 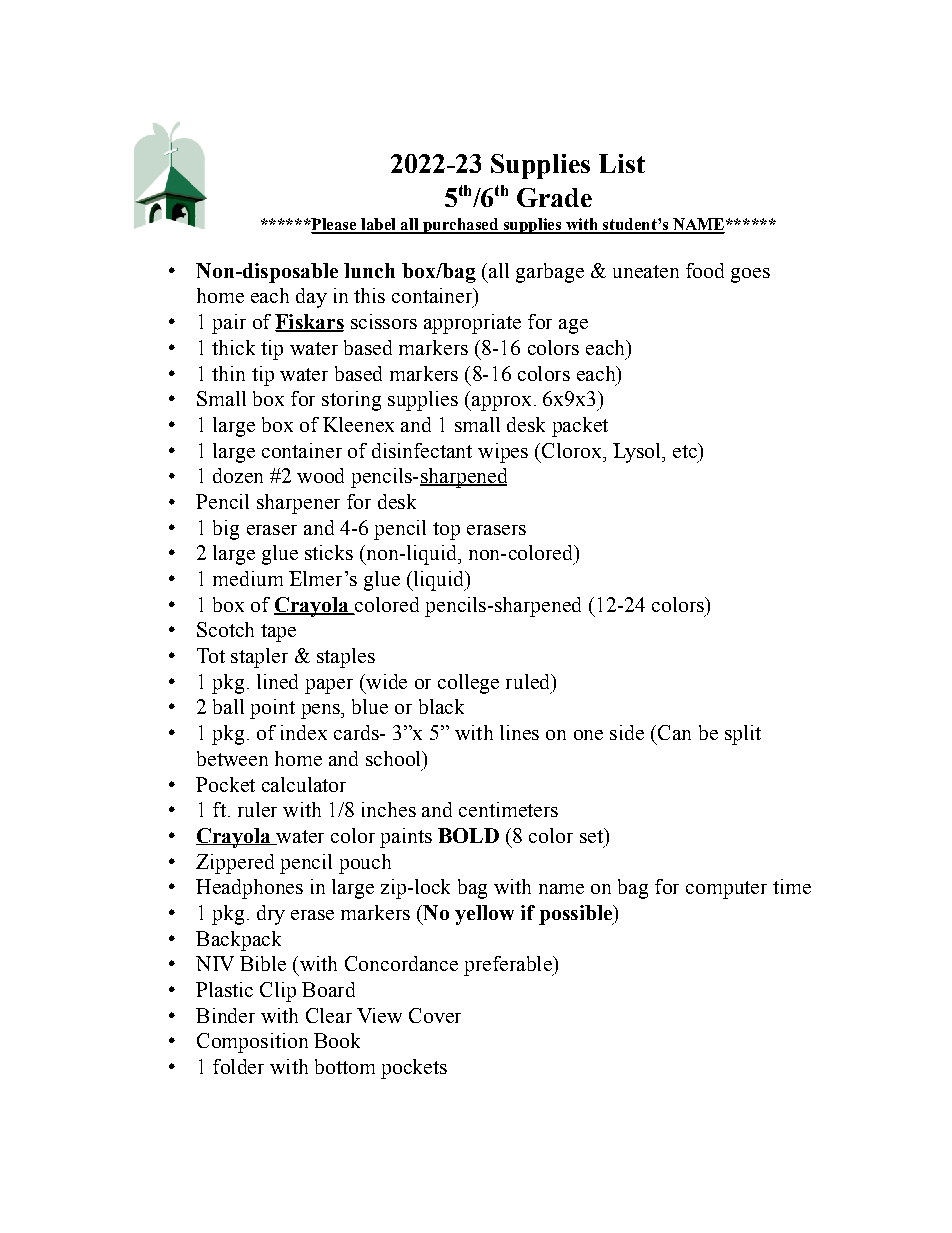 I want to click on Cover, so click(x=435, y=1015).
